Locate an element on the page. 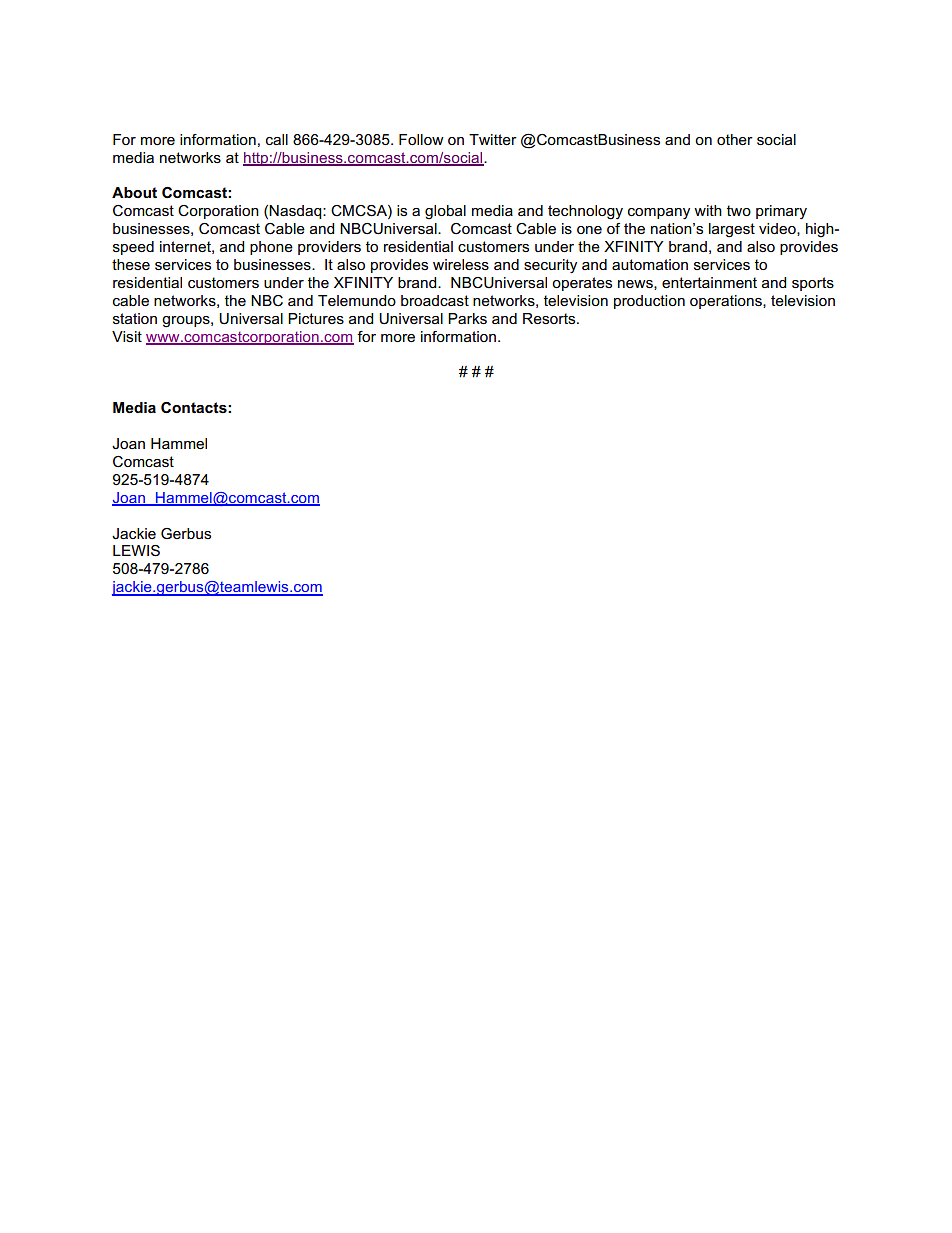 Image resolution: width=952 pixels, height=1233 pixels. entertainment is located at coordinates (709, 282).
